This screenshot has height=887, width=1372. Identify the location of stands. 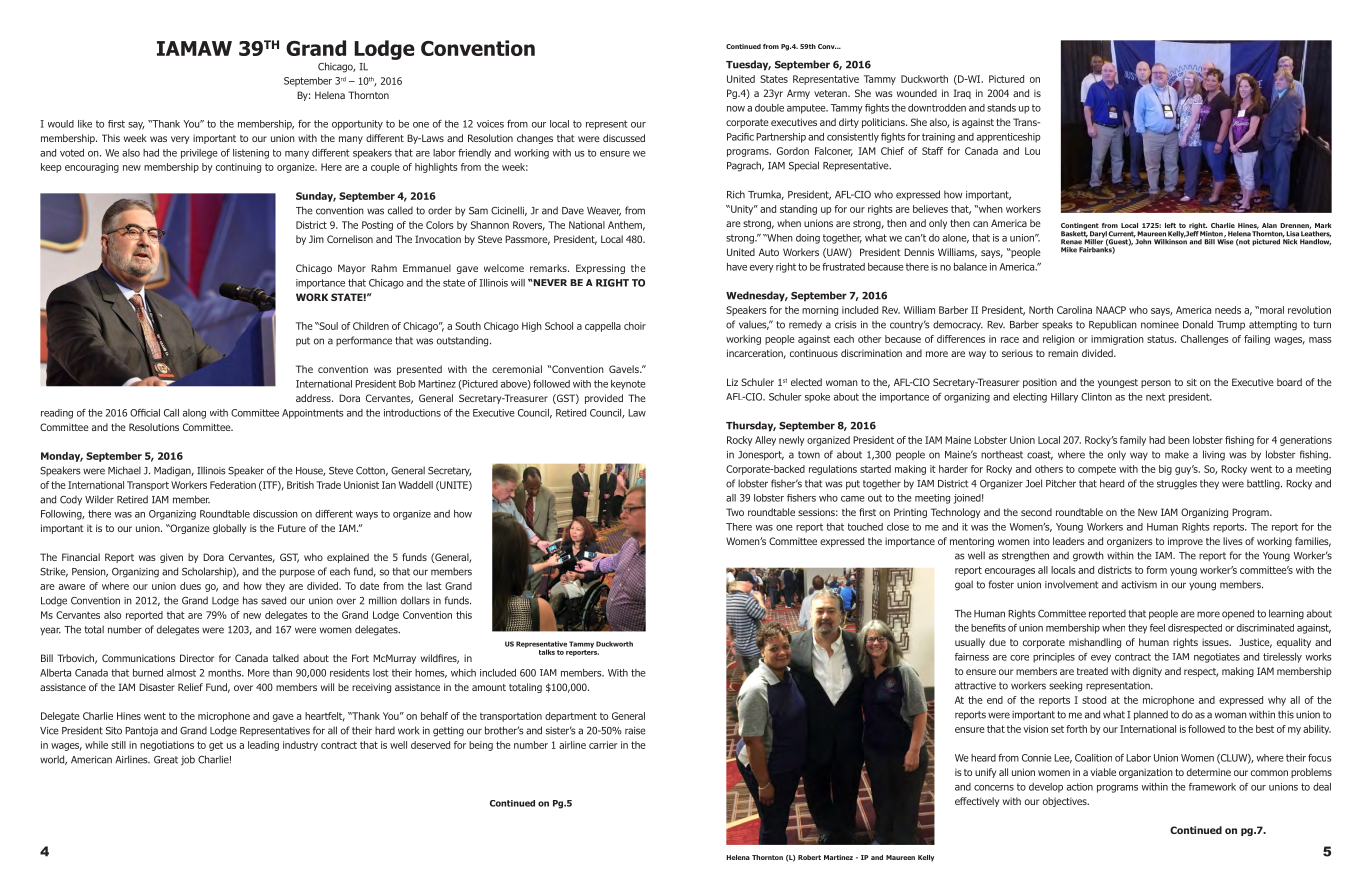
(1001, 108).
